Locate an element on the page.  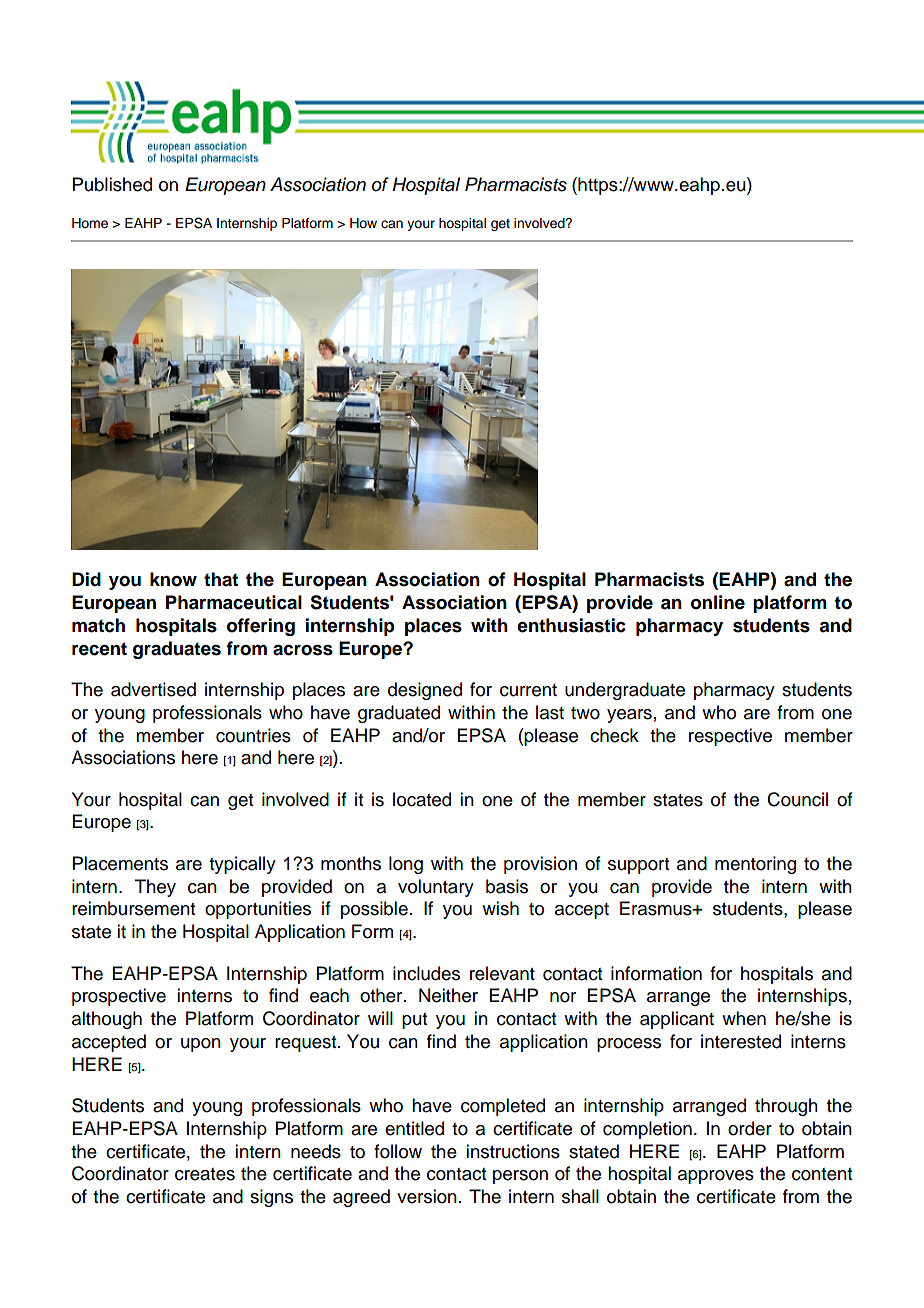
online is located at coordinates (718, 602).
